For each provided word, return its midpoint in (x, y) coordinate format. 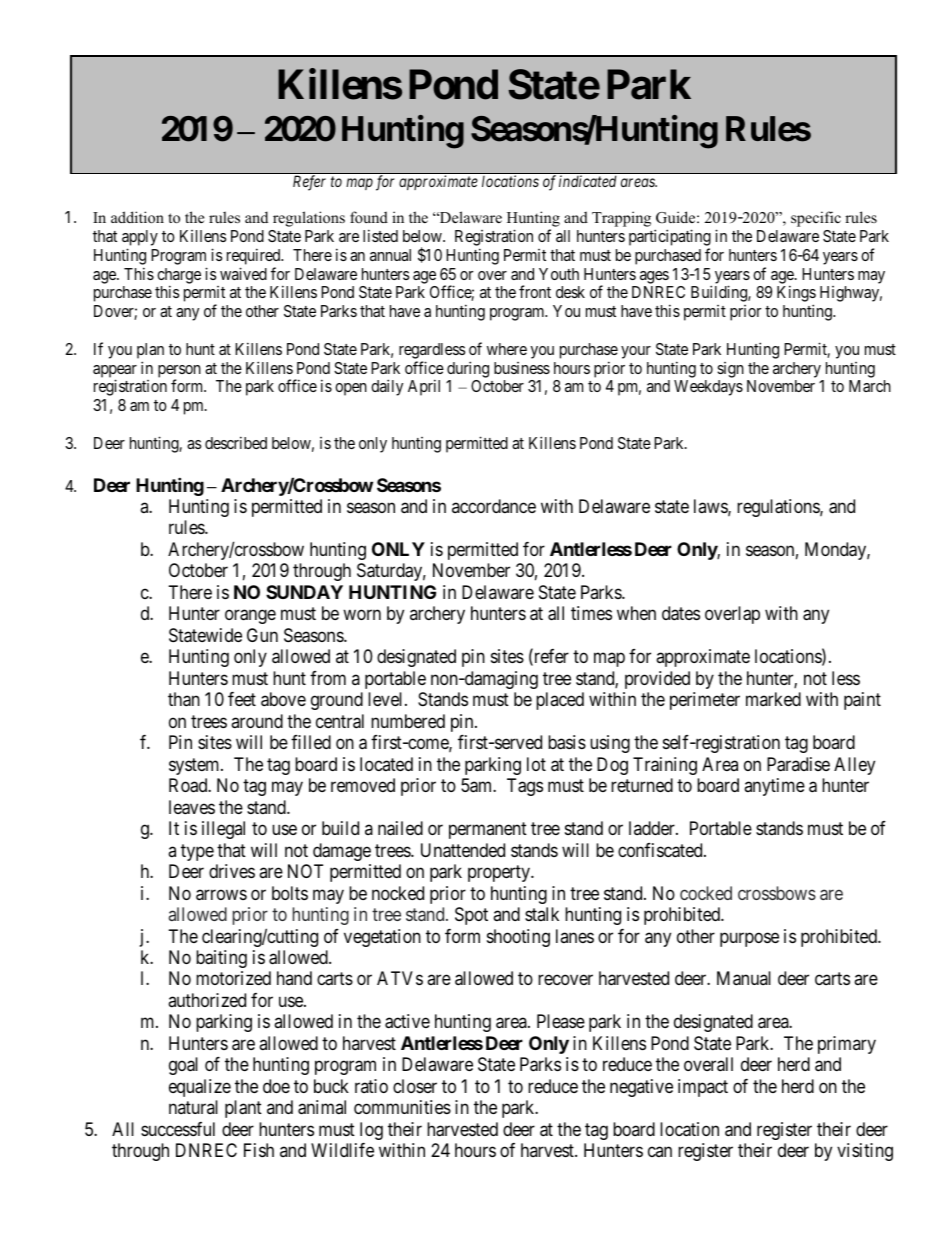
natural (193, 1107)
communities (402, 1107)
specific (816, 219)
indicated (587, 181)
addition (137, 217)
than (184, 699)
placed (560, 701)
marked (773, 699)
